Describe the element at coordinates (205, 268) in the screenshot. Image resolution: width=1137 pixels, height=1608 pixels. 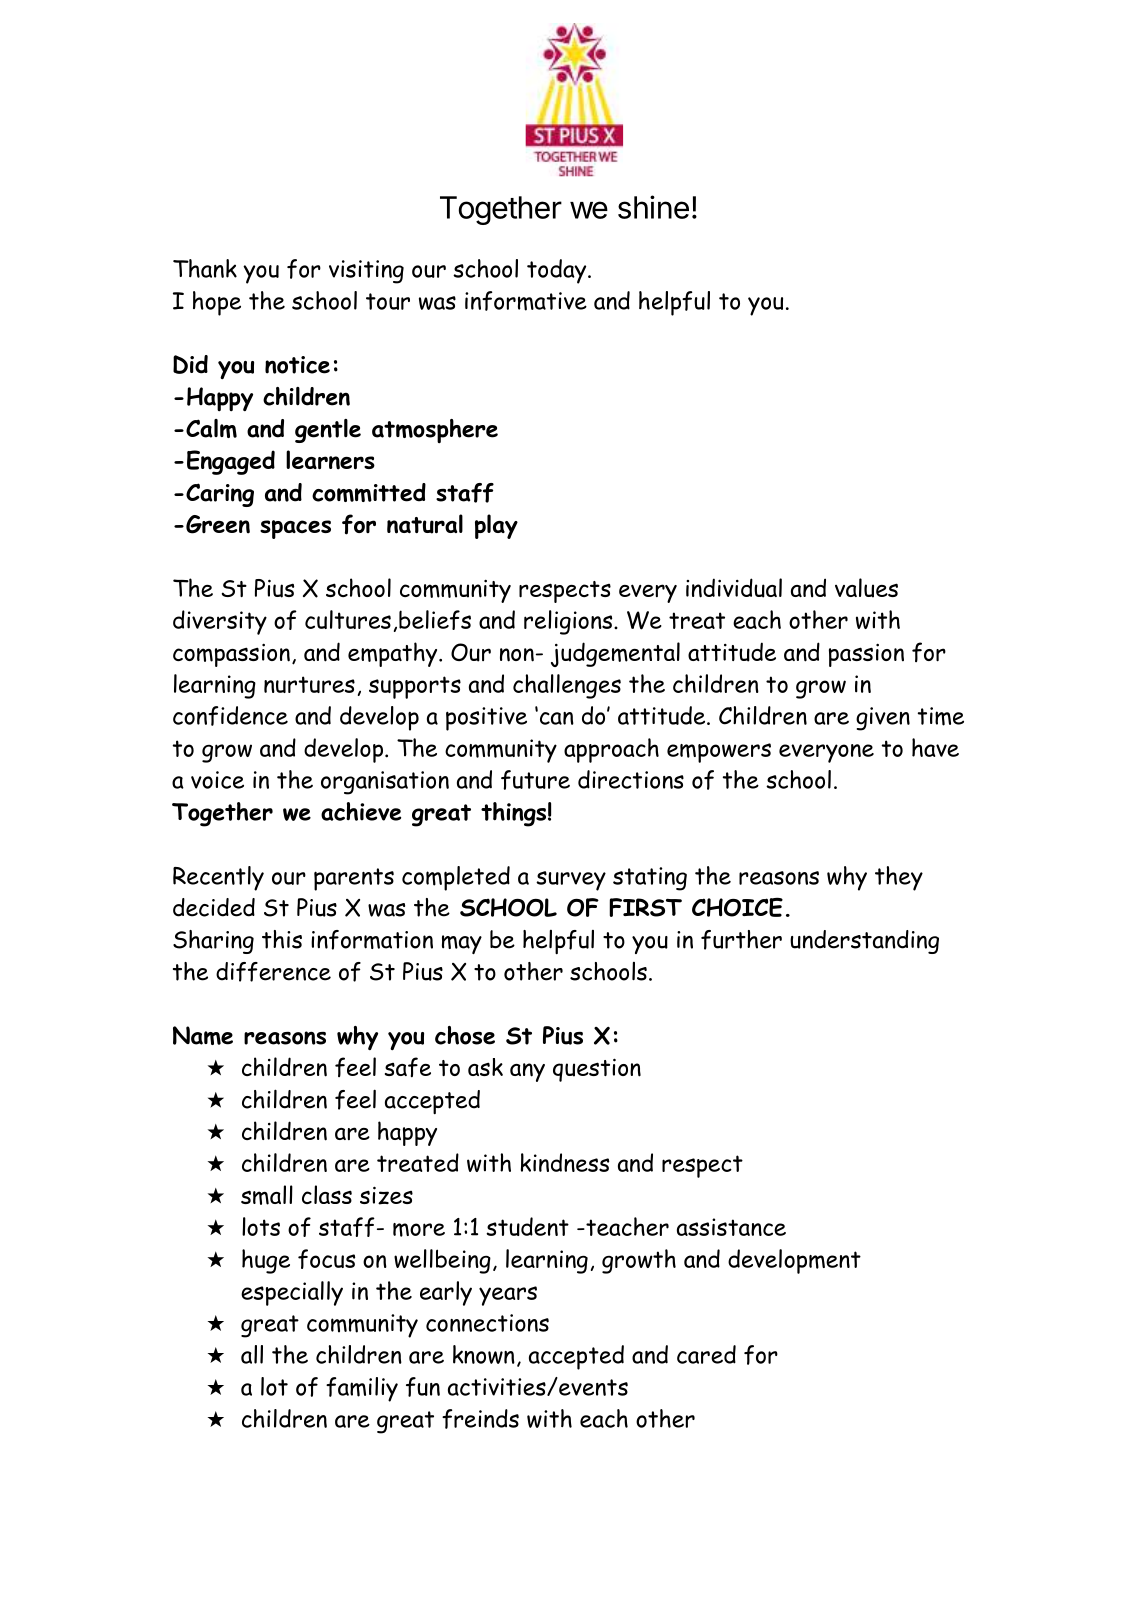
I see `Thank` at that location.
